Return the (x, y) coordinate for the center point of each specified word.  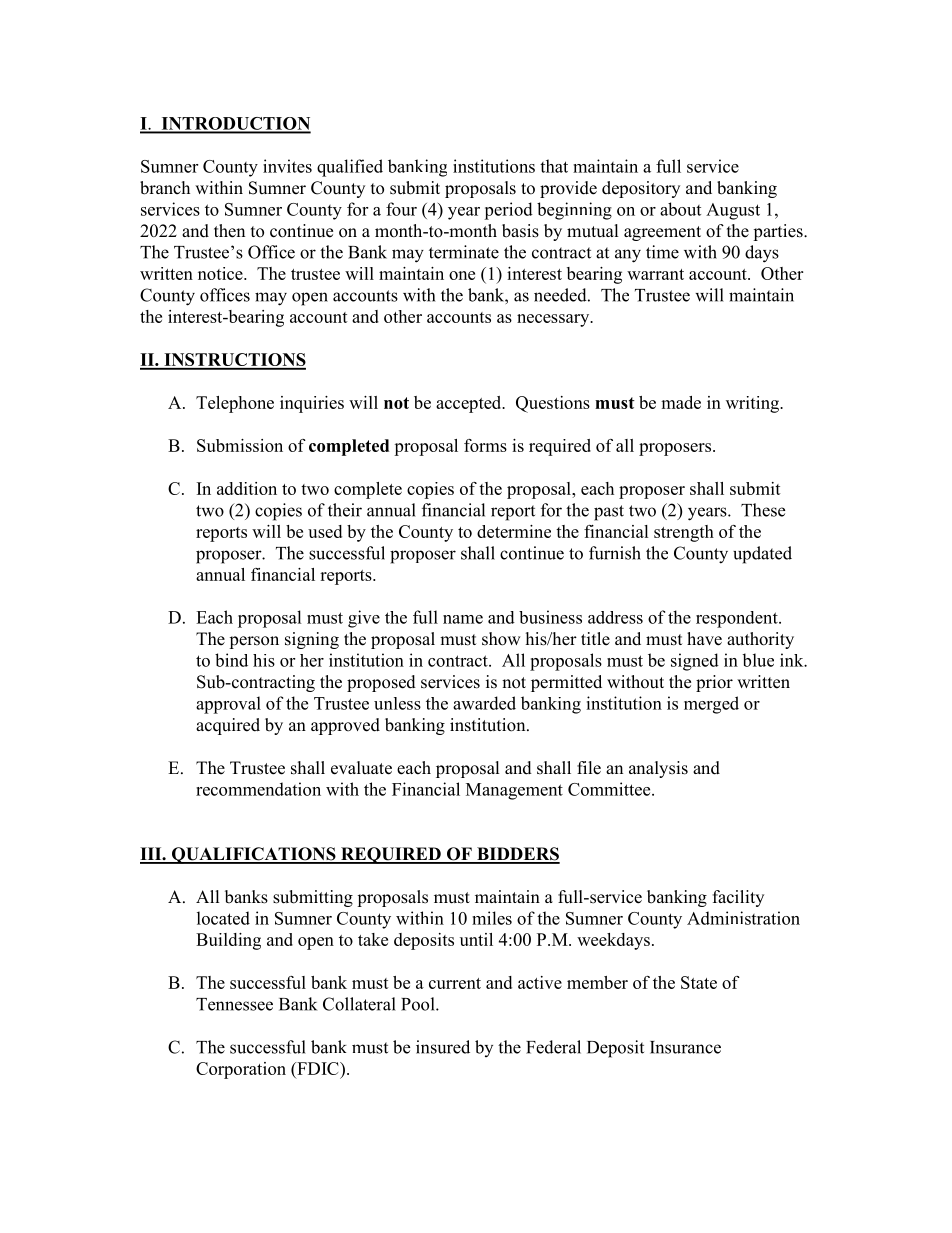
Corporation (241, 1070)
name (463, 619)
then (229, 231)
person (254, 642)
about (680, 209)
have (704, 639)
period (508, 211)
